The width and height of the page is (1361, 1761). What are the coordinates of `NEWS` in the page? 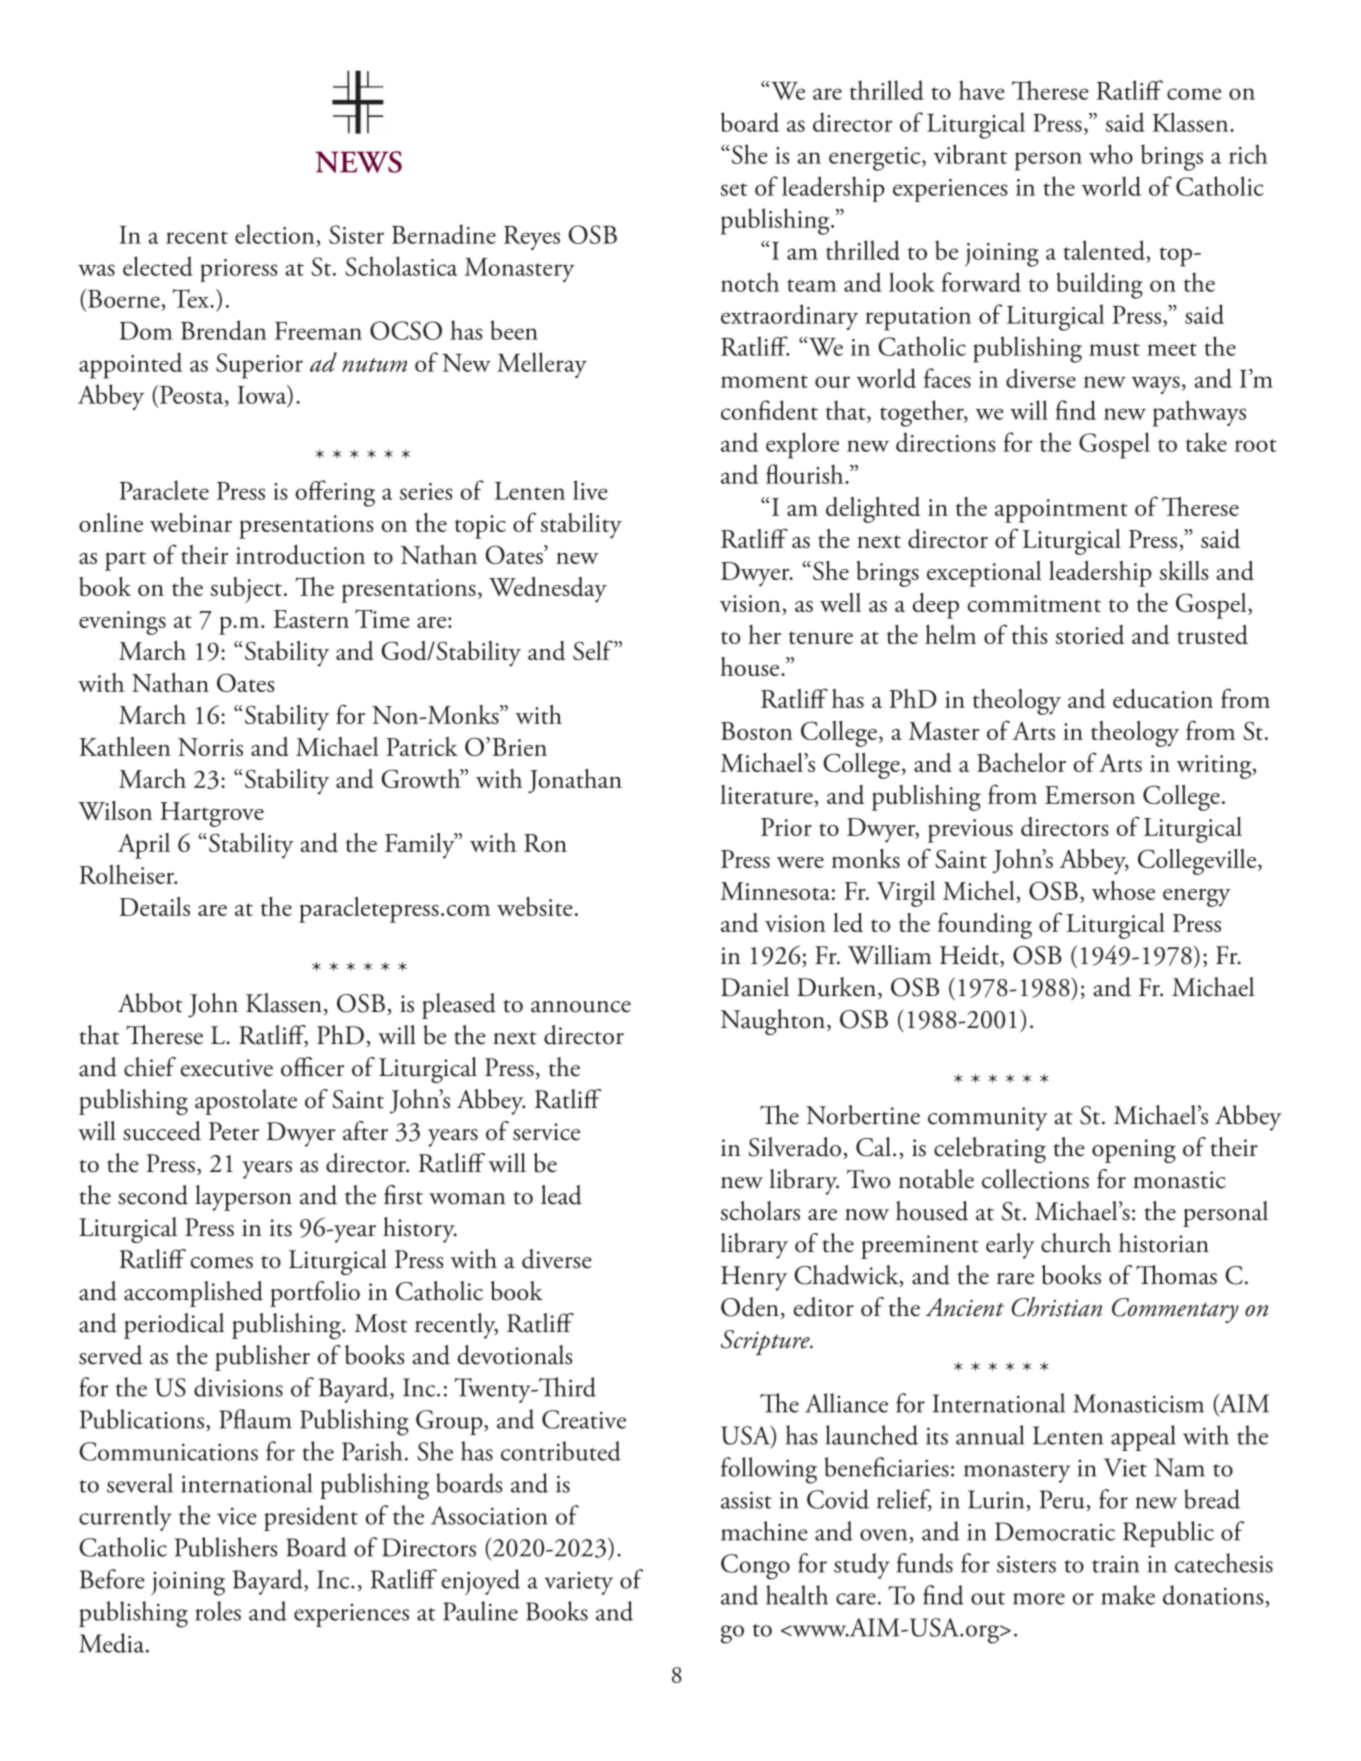 It's located at (358, 162).
